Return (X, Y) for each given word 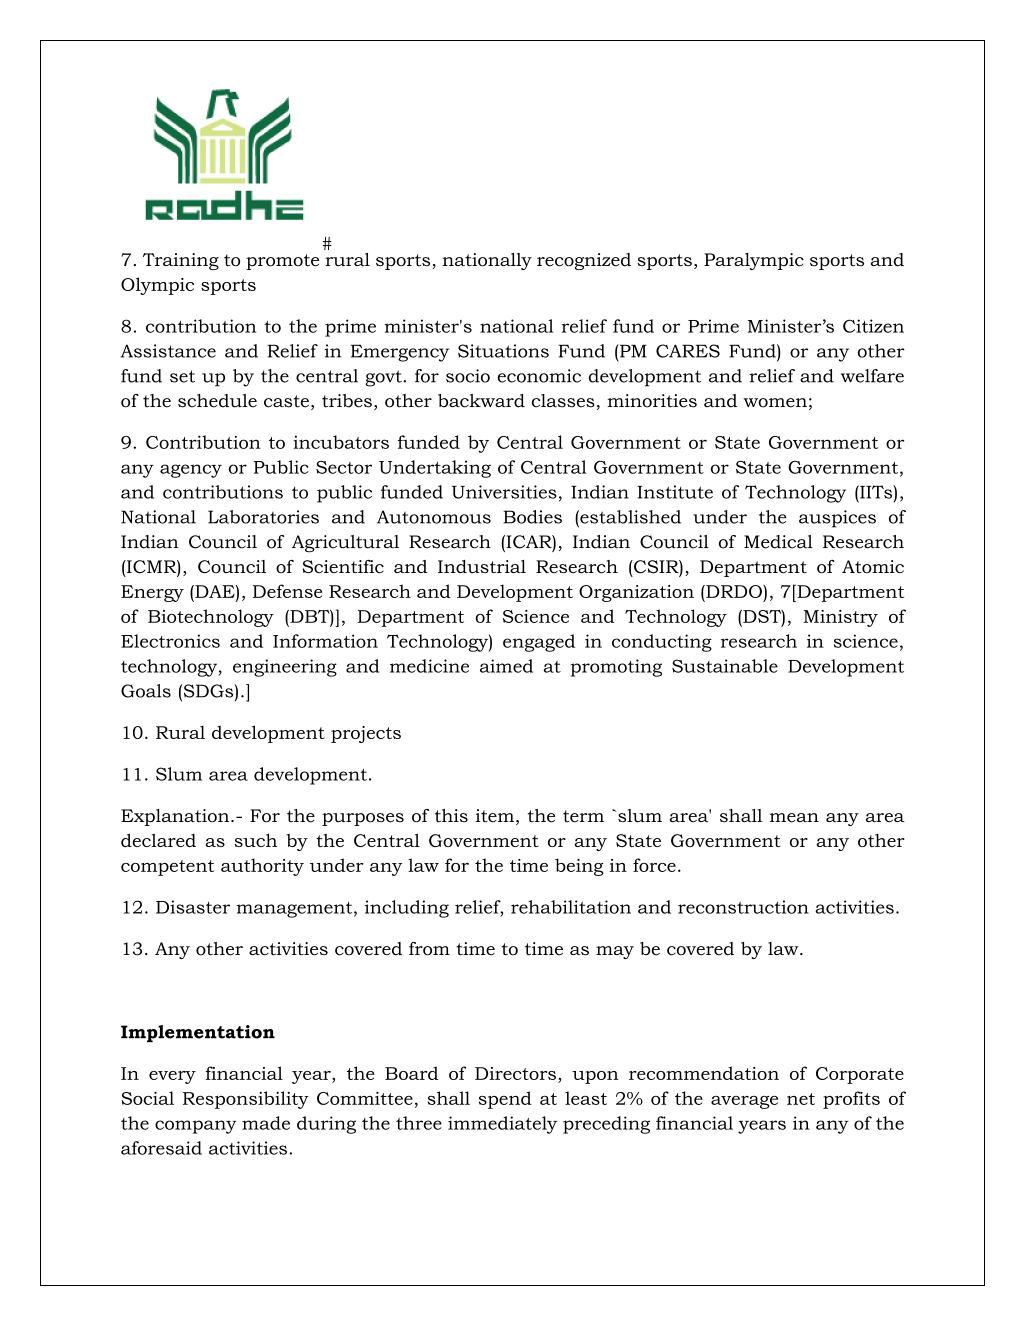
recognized (584, 261)
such (256, 840)
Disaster (193, 907)
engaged (539, 643)
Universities (504, 492)
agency (191, 471)
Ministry (840, 618)
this (451, 816)
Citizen (873, 326)
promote (282, 262)
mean (794, 818)
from (429, 949)
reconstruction (743, 907)
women (775, 403)
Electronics (170, 641)
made (266, 1123)
